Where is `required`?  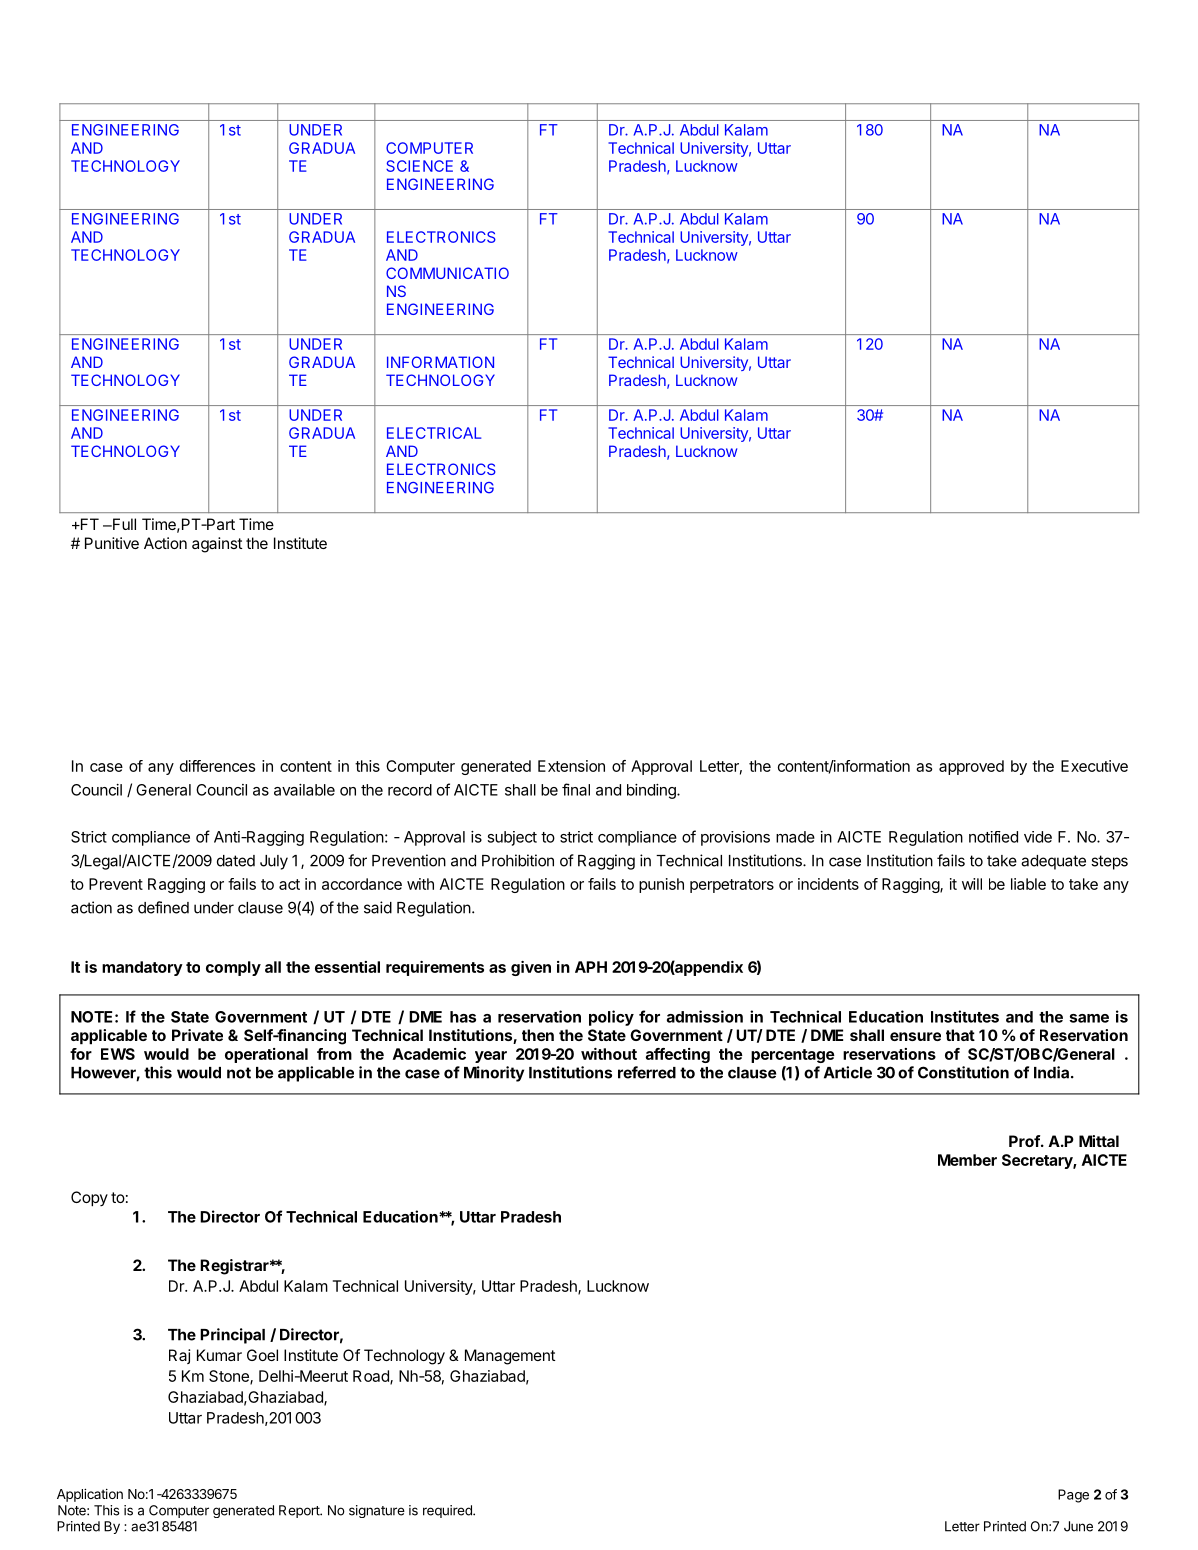
required is located at coordinates (448, 1511).
